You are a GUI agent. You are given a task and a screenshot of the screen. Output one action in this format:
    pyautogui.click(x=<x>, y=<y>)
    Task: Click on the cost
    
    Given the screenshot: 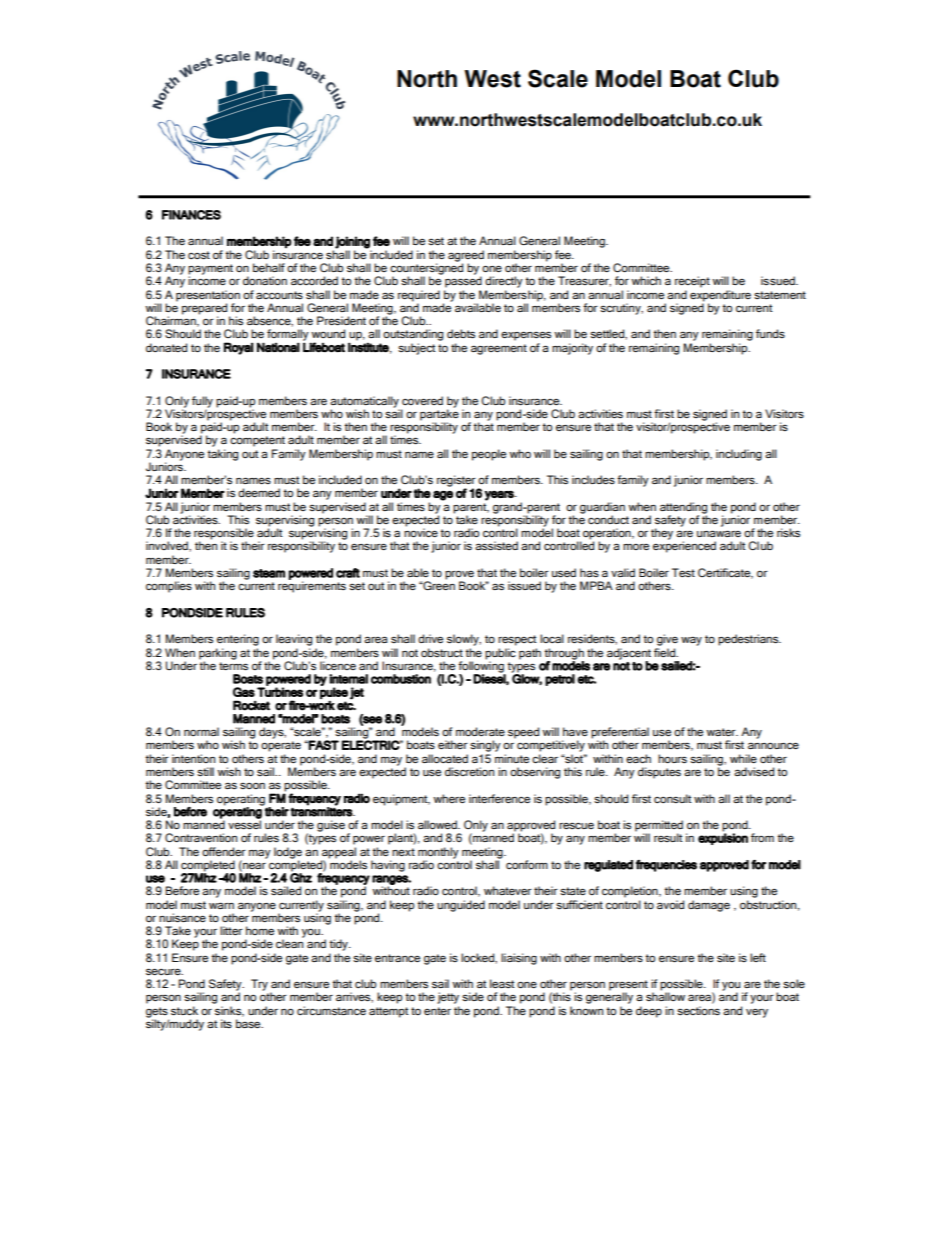 What is the action you would take?
    pyautogui.click(x=199, y=255)
